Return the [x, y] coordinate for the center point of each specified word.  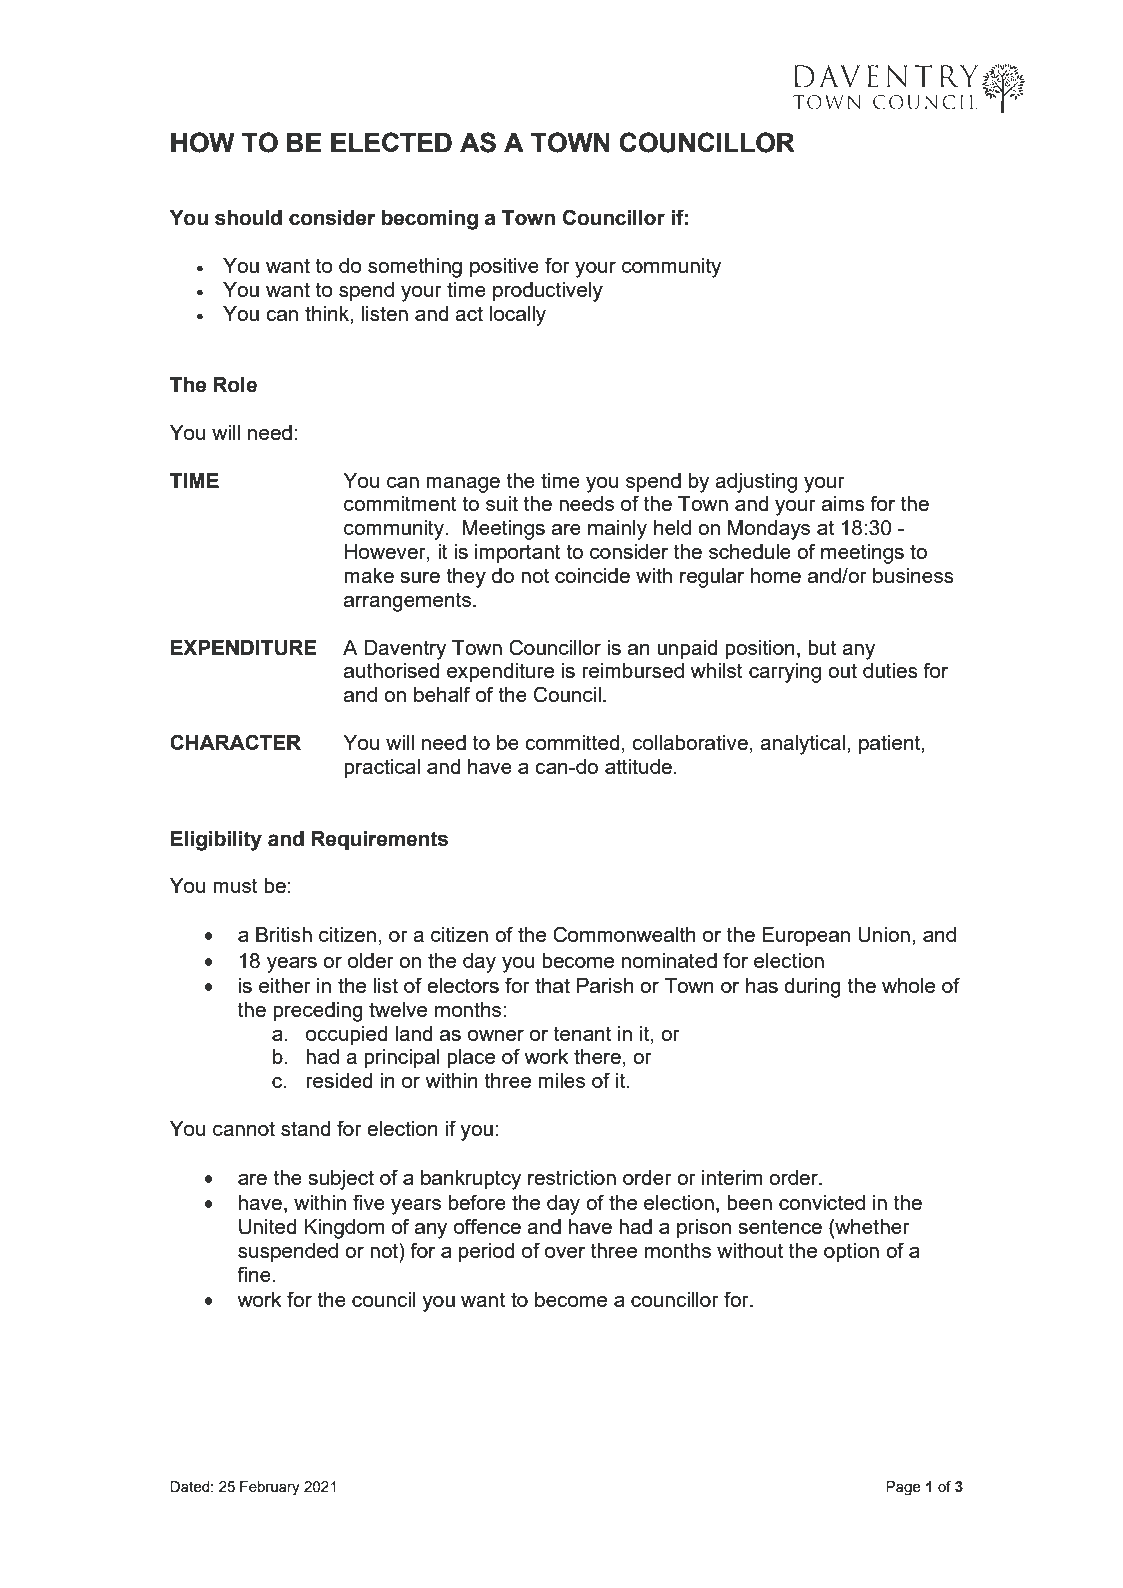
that [552, 985]
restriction [572, 1177]
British [284, 934]
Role [235, 385]
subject [341, 1180]
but [822, 647]
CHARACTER [235, 742]
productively [548, 292]
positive [504, 268]
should [248, 218]
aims [843, 503]
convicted [822, 1202]
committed [572, 742]
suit [502, 503]
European [806, 937]
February [270, 1488]
